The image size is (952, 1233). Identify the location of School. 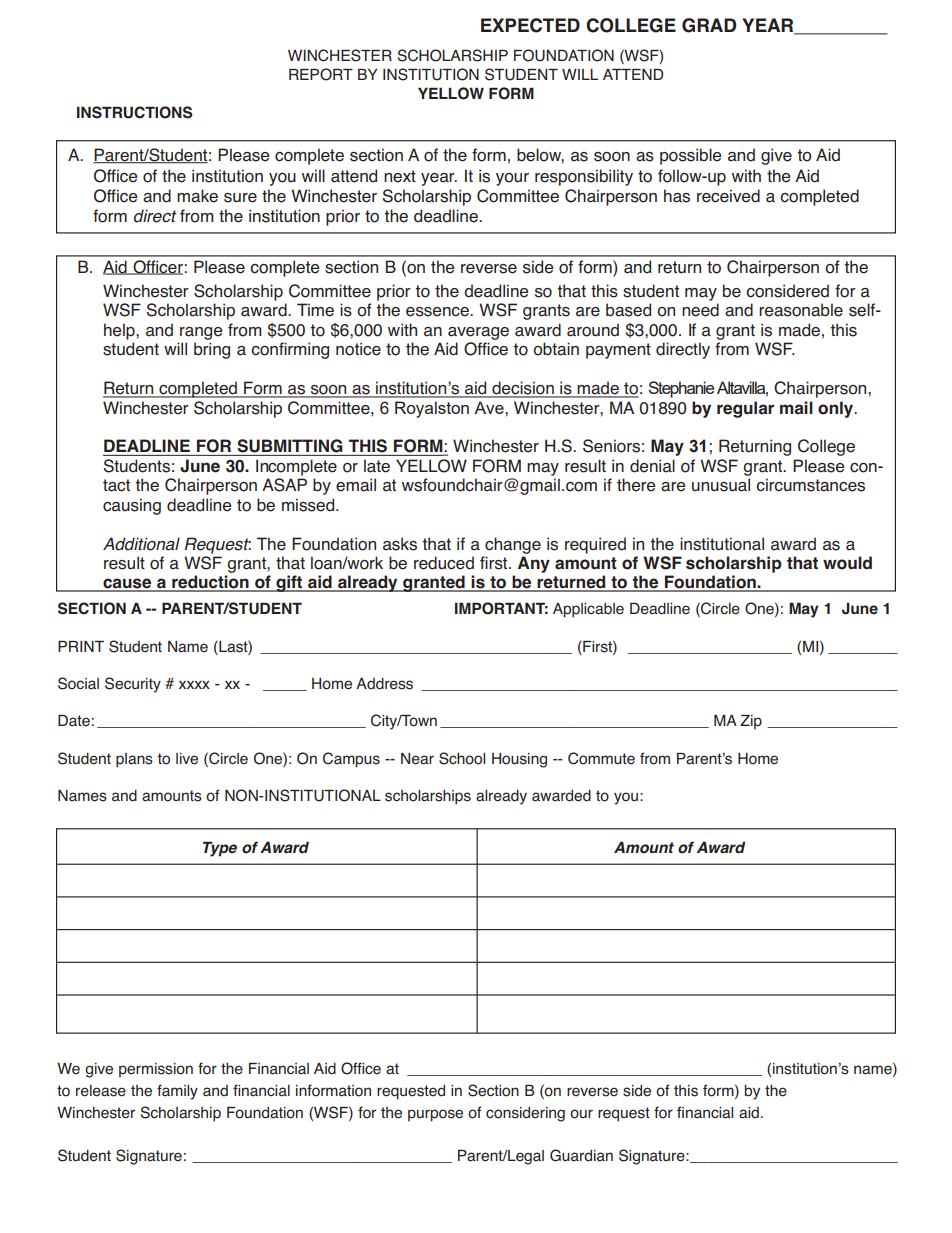
(462, 758).
